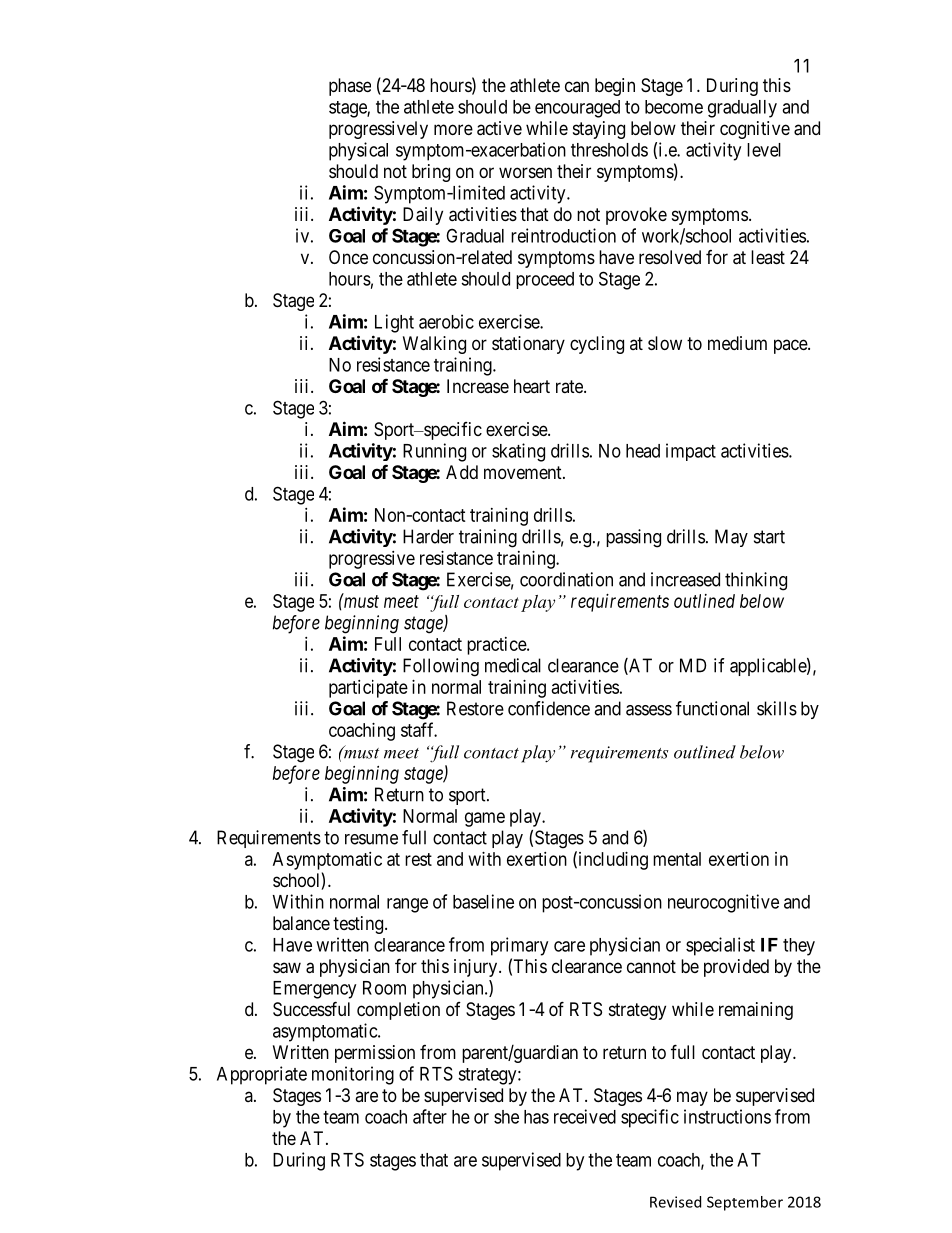  What do you see at coordinates (350, 87) in the screenshot?
I see `phase` at bounding box center [350, 87].
